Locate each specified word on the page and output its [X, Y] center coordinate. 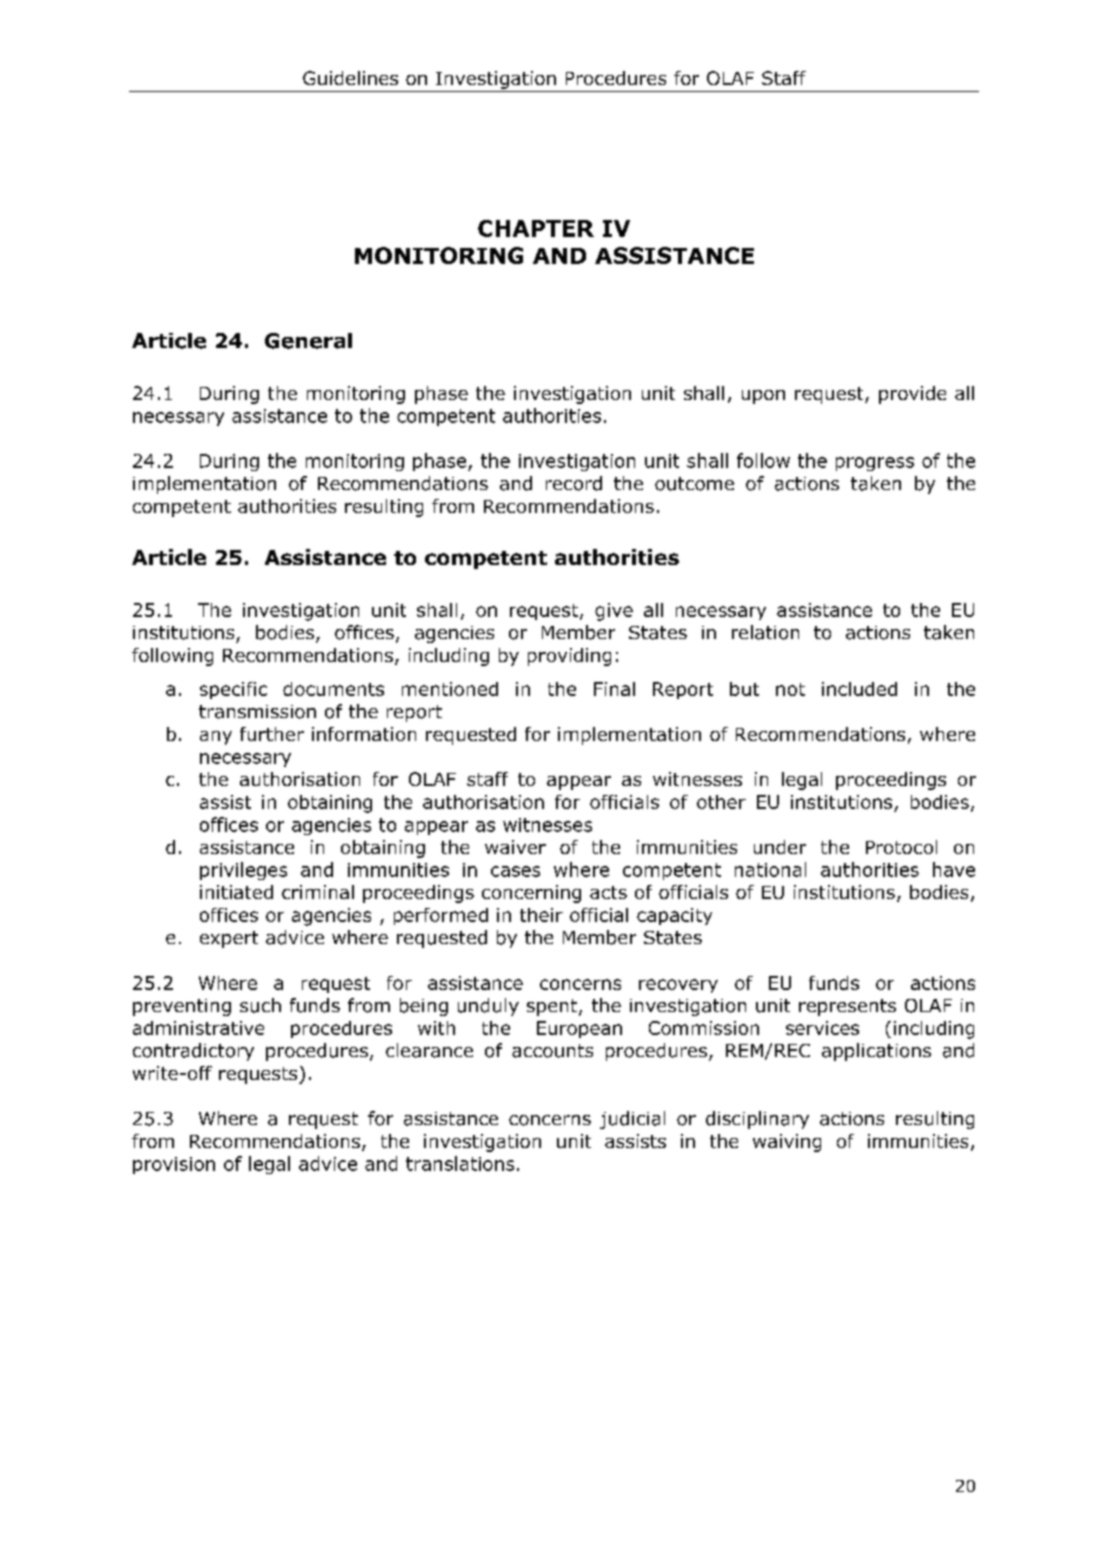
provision [174, 1165]
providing [569, 657]
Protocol [901, 847]
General [308, 341]
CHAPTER [536, 228]
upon [763, 397]
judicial [632, 1120]
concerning [531, 894]
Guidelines [350, 78]
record [574, 483]
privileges [243, 871]
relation [765, 632]
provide [912, 395]
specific [233, 690]
